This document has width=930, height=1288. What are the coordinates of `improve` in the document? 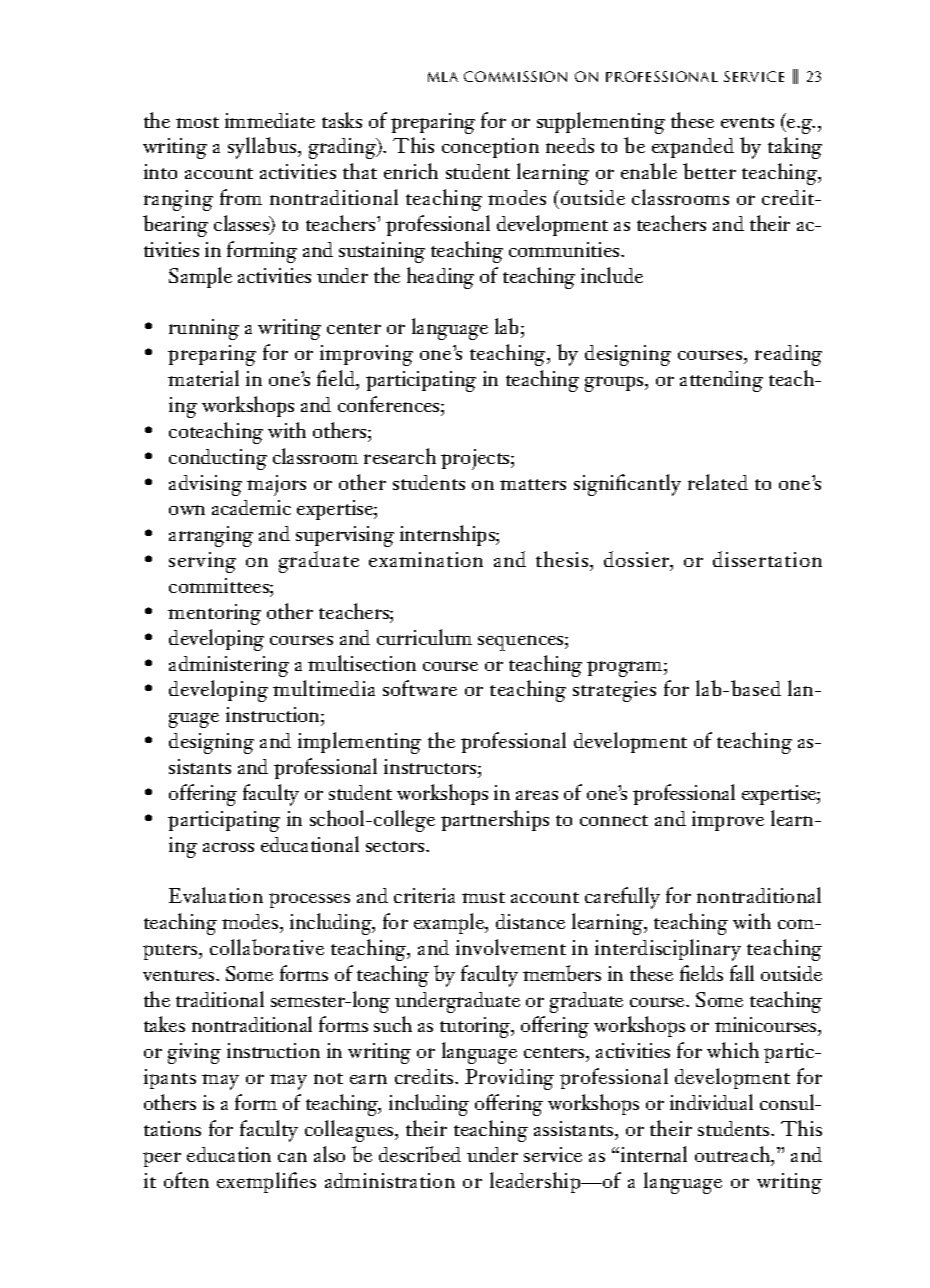 It's located at (728, 821).
